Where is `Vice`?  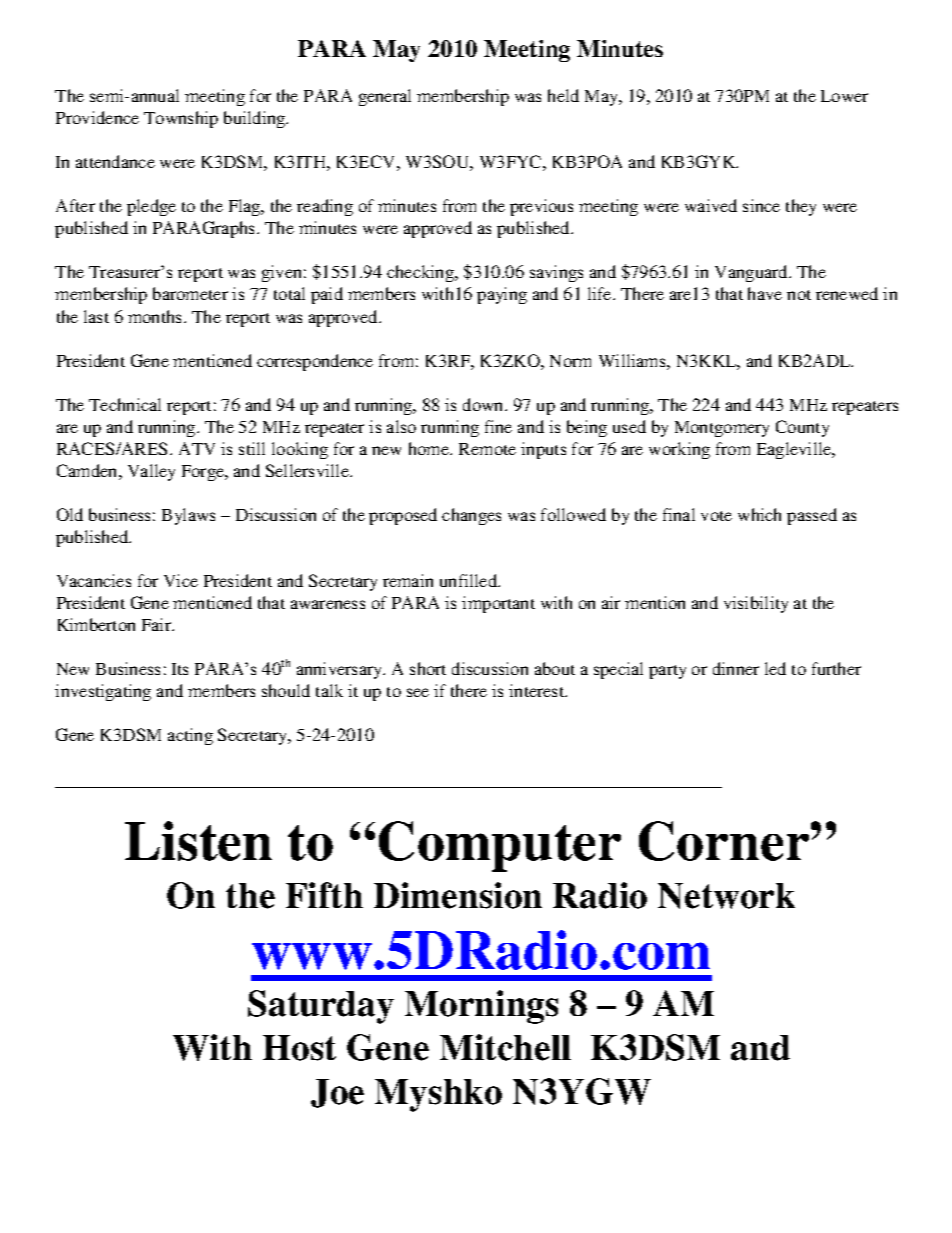 Vice is located at coordinates (181, 580).
